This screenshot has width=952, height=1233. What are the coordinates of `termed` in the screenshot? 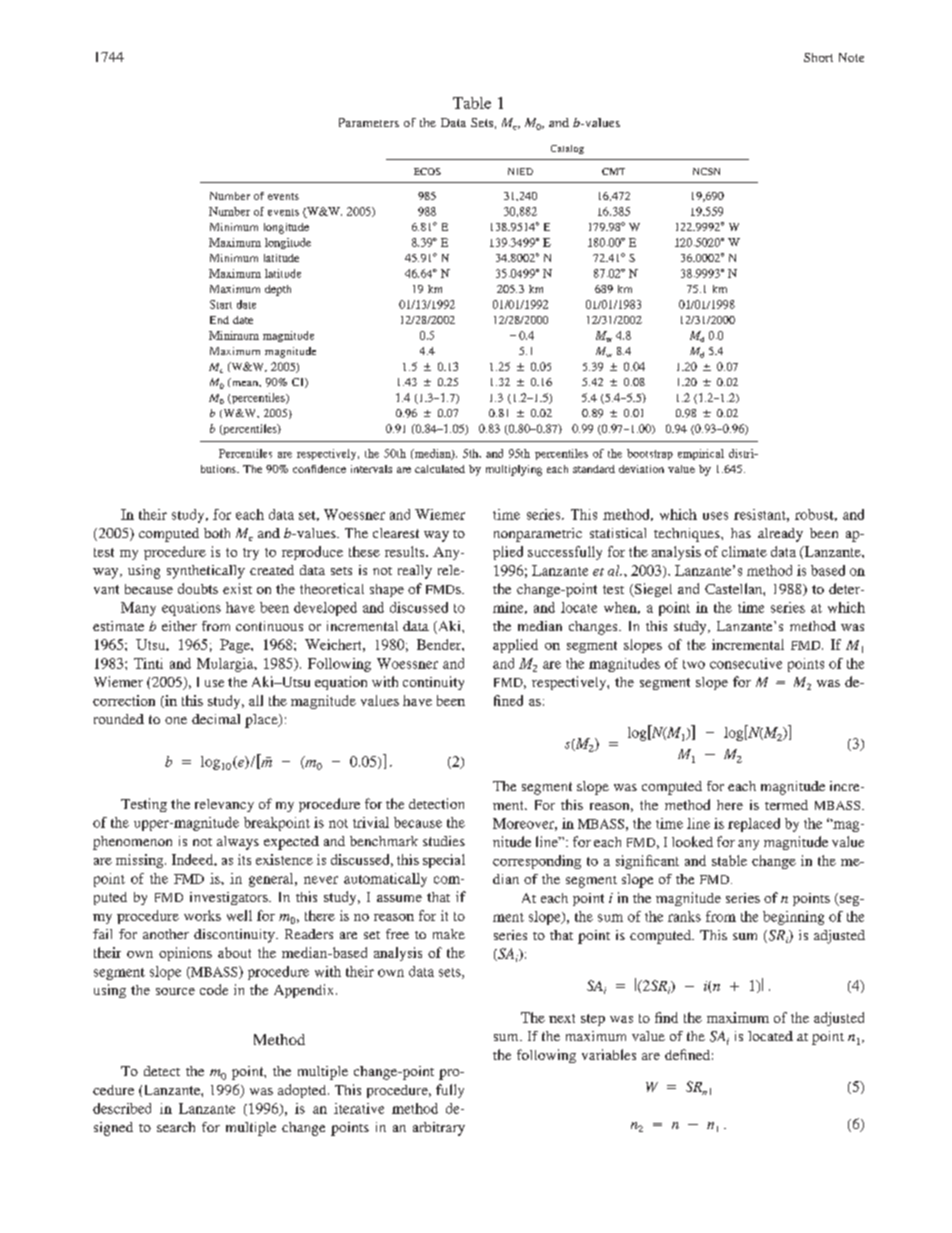 It's located at (786, 805).
